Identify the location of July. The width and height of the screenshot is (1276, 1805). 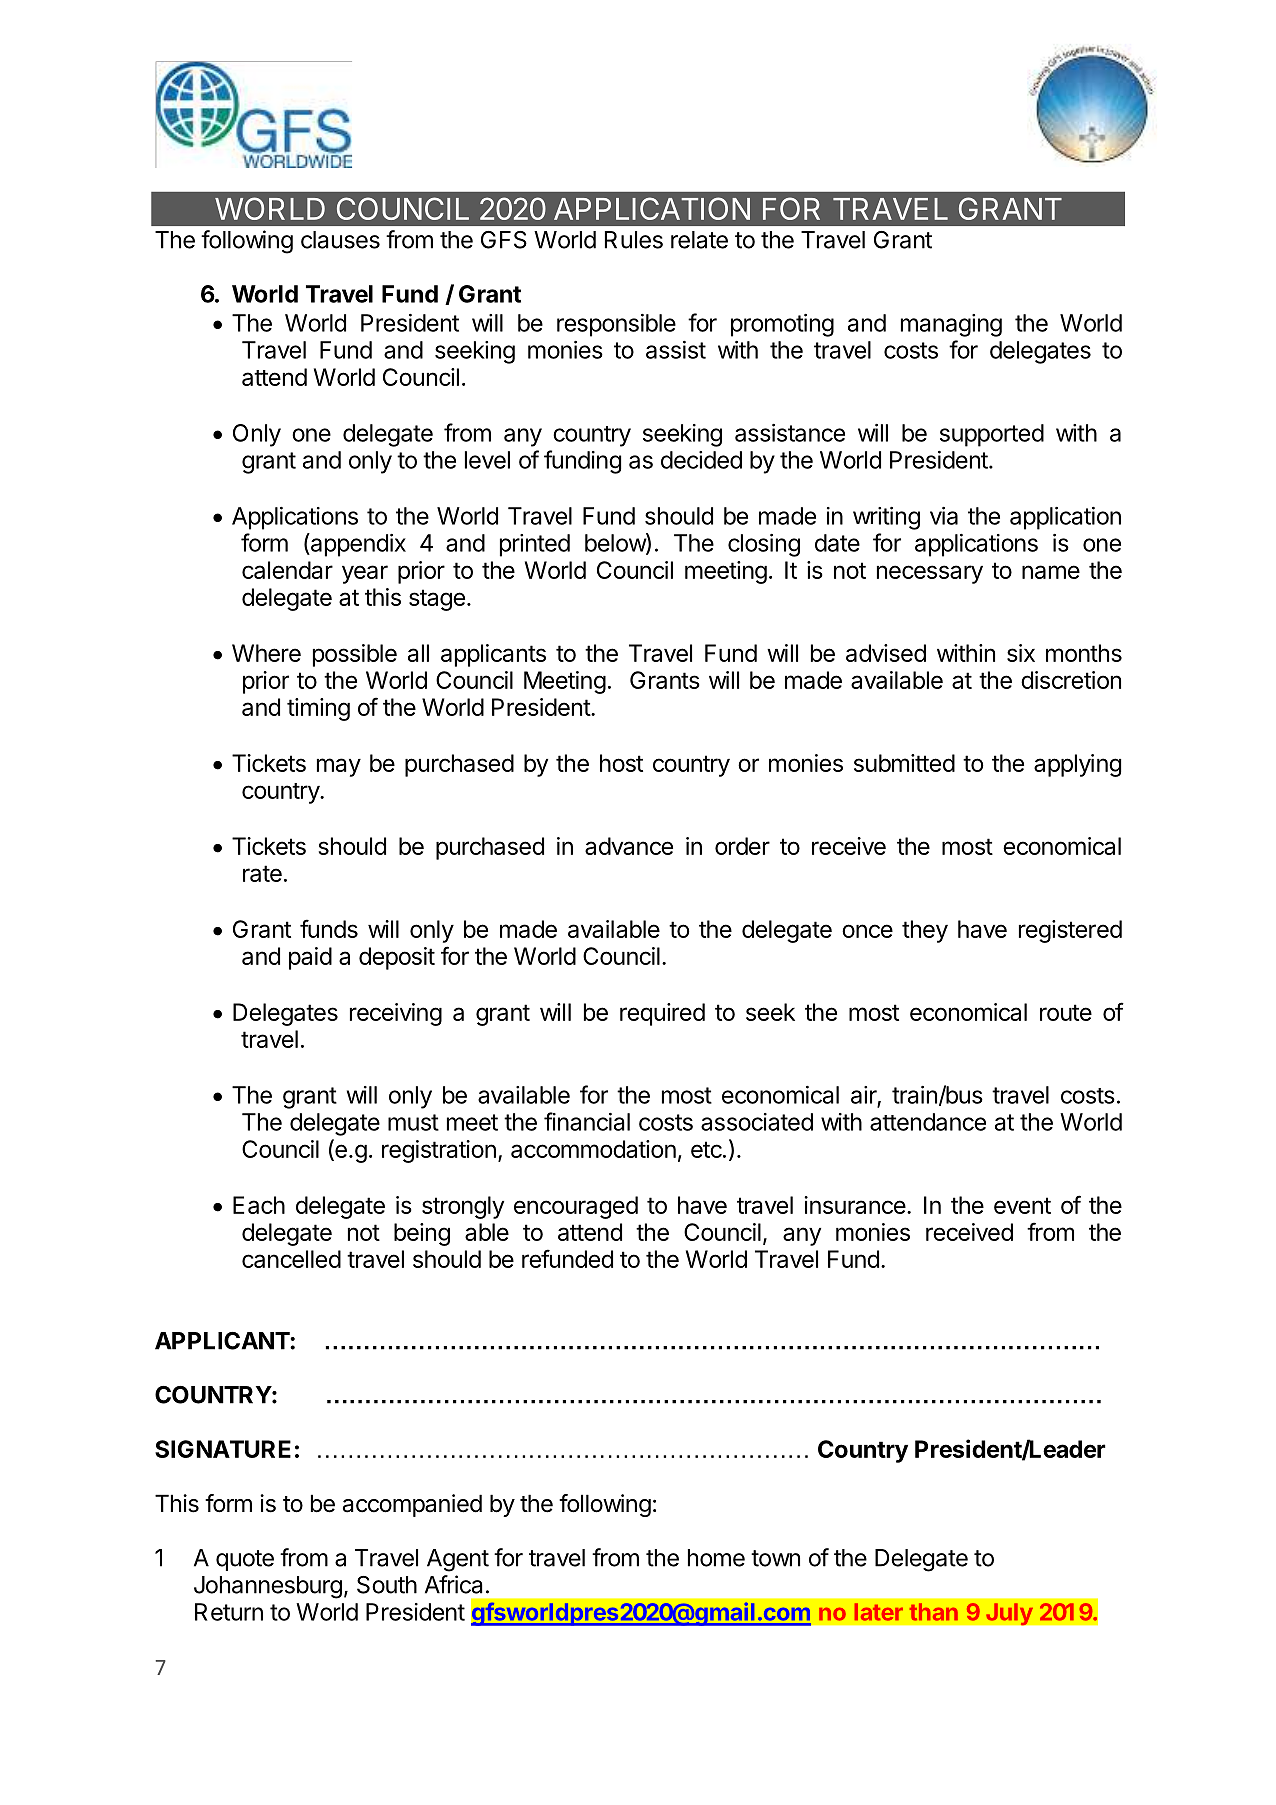
(1009, 1614).
